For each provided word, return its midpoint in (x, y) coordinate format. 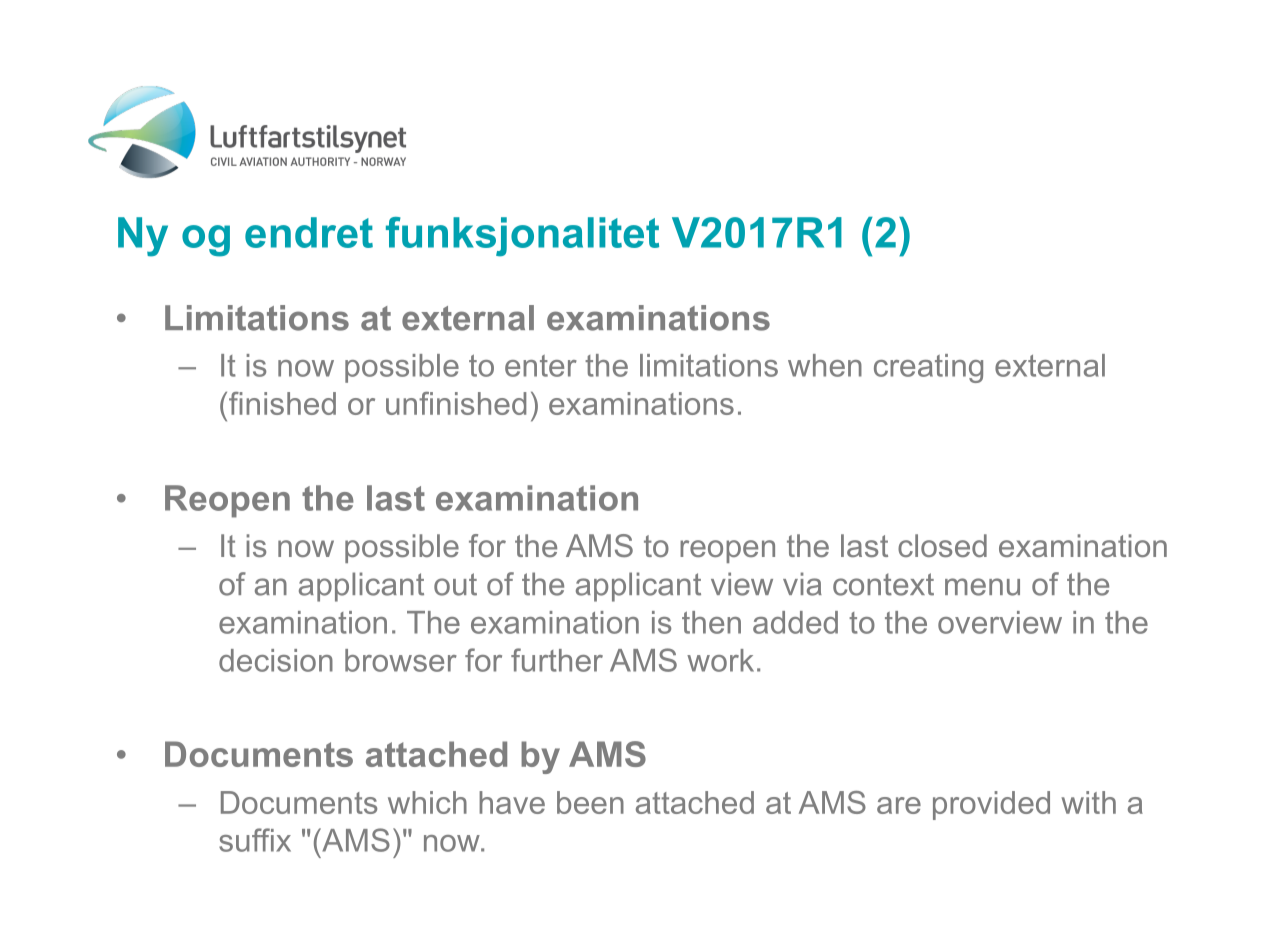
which (427, 802)
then (711, 622)
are (899, 805)
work (720, 660)
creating (928, 368)
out (455, 584)
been (590, 802)
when (825, 365)
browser (401, 660)
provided (991, 805)
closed (942, 545)
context (883, 584)
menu (982, 587)
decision (276, 660)
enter (541, 366)
